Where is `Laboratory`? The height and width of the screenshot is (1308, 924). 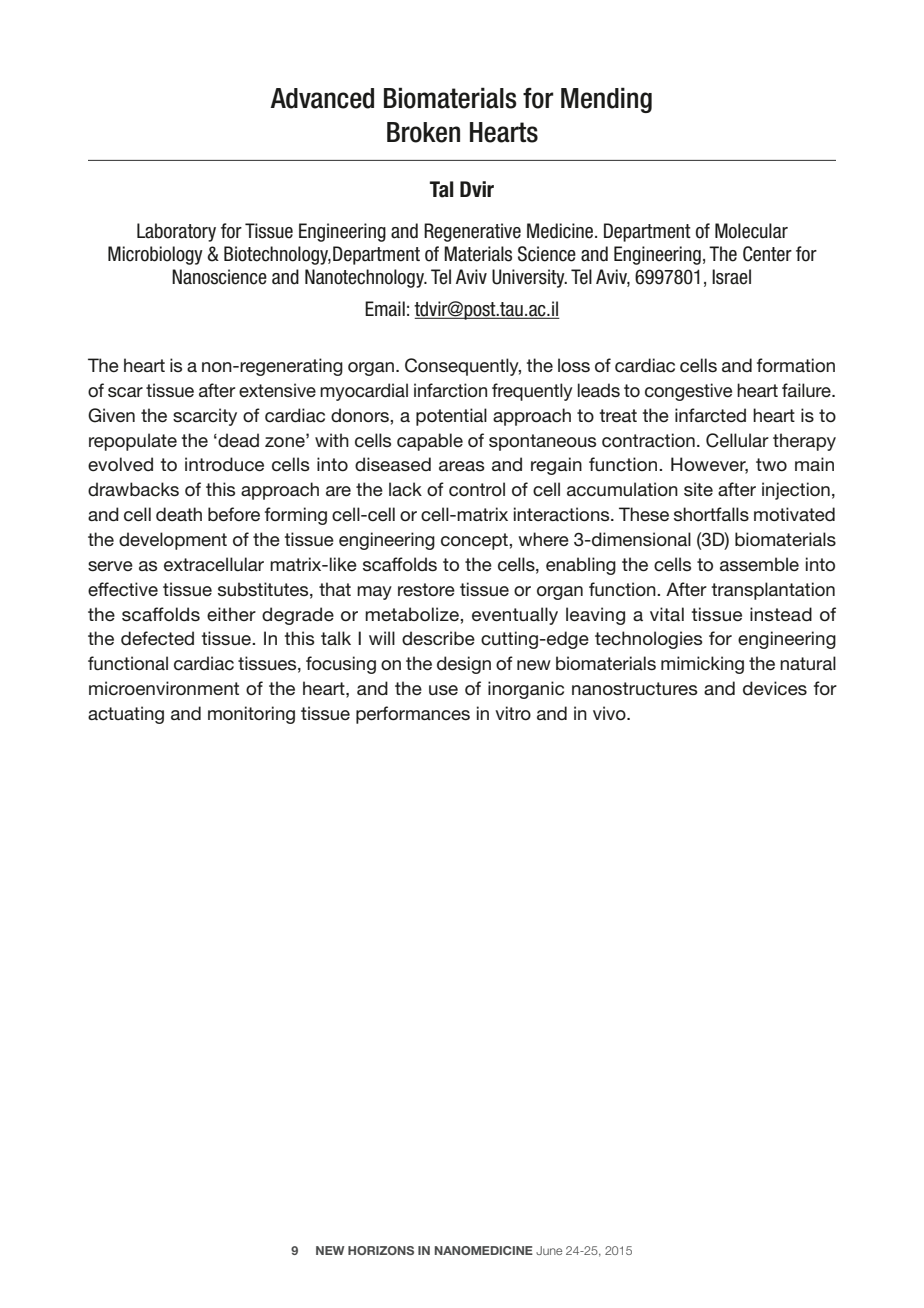 Laboratory is located at coordinates (176, 232).
